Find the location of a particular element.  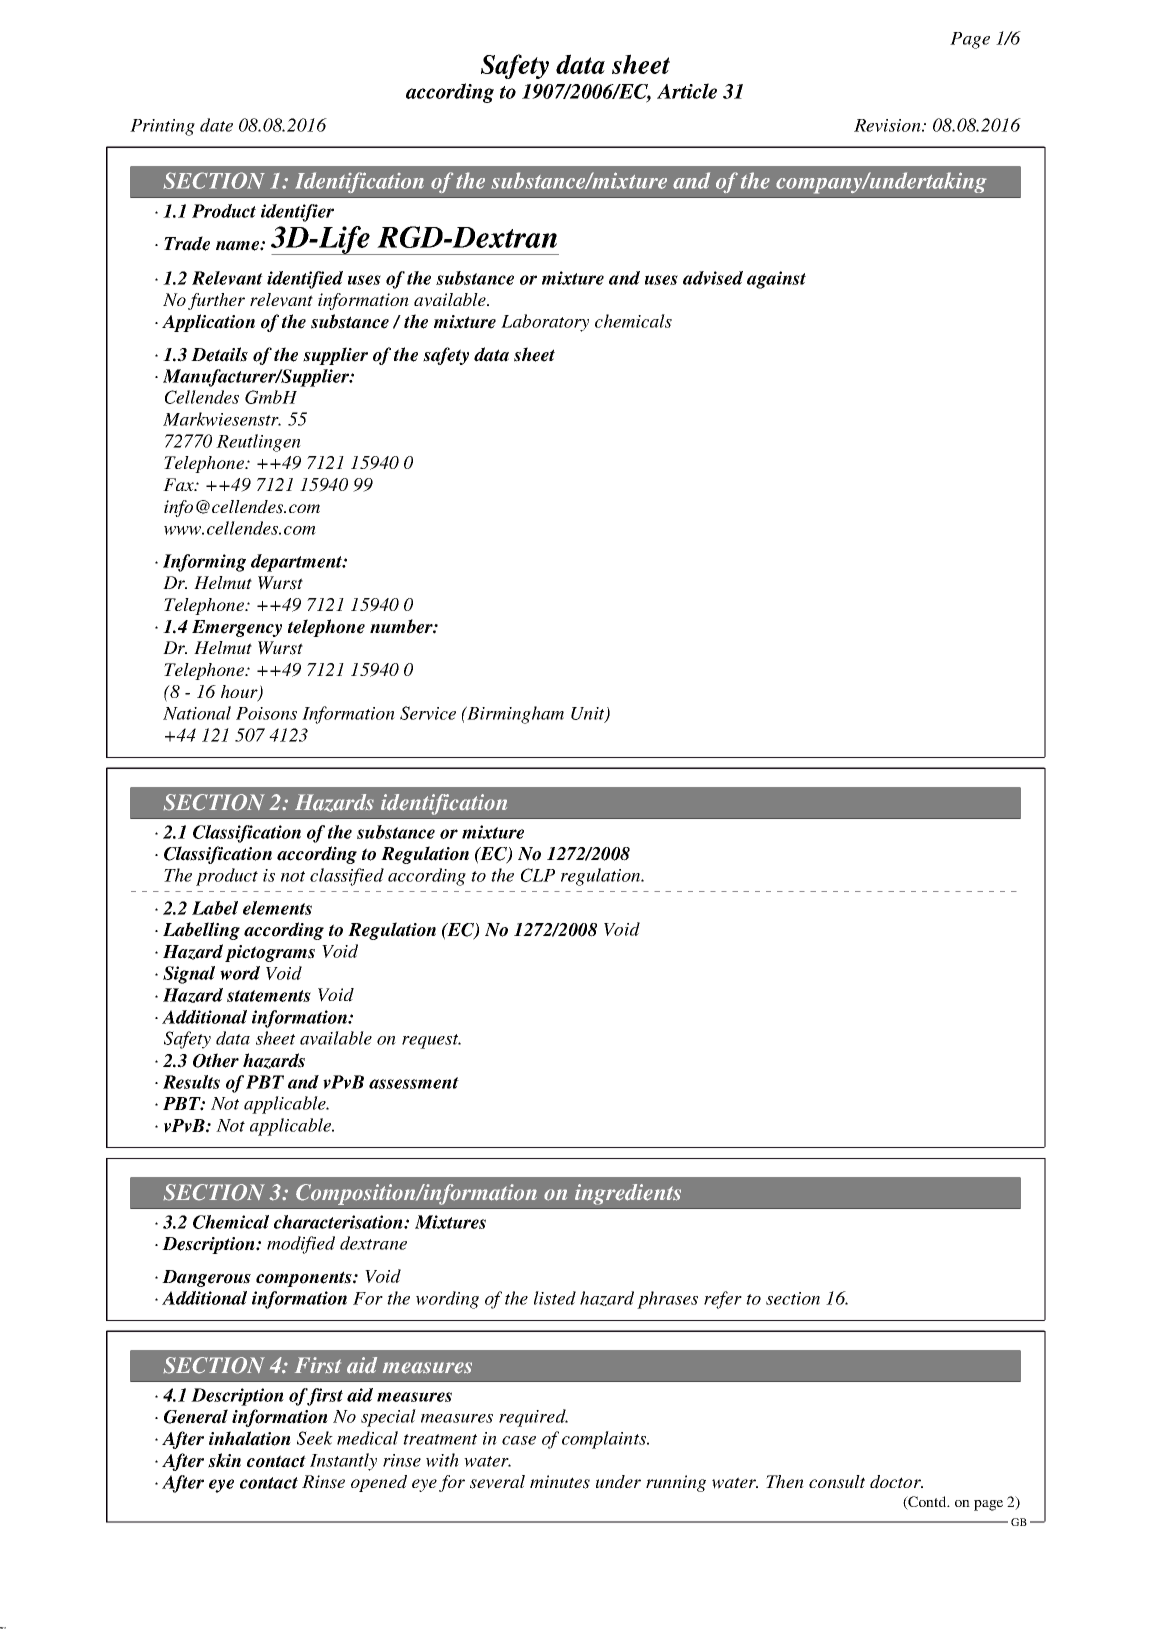

minutes is located at coordinates (560, 1482).
